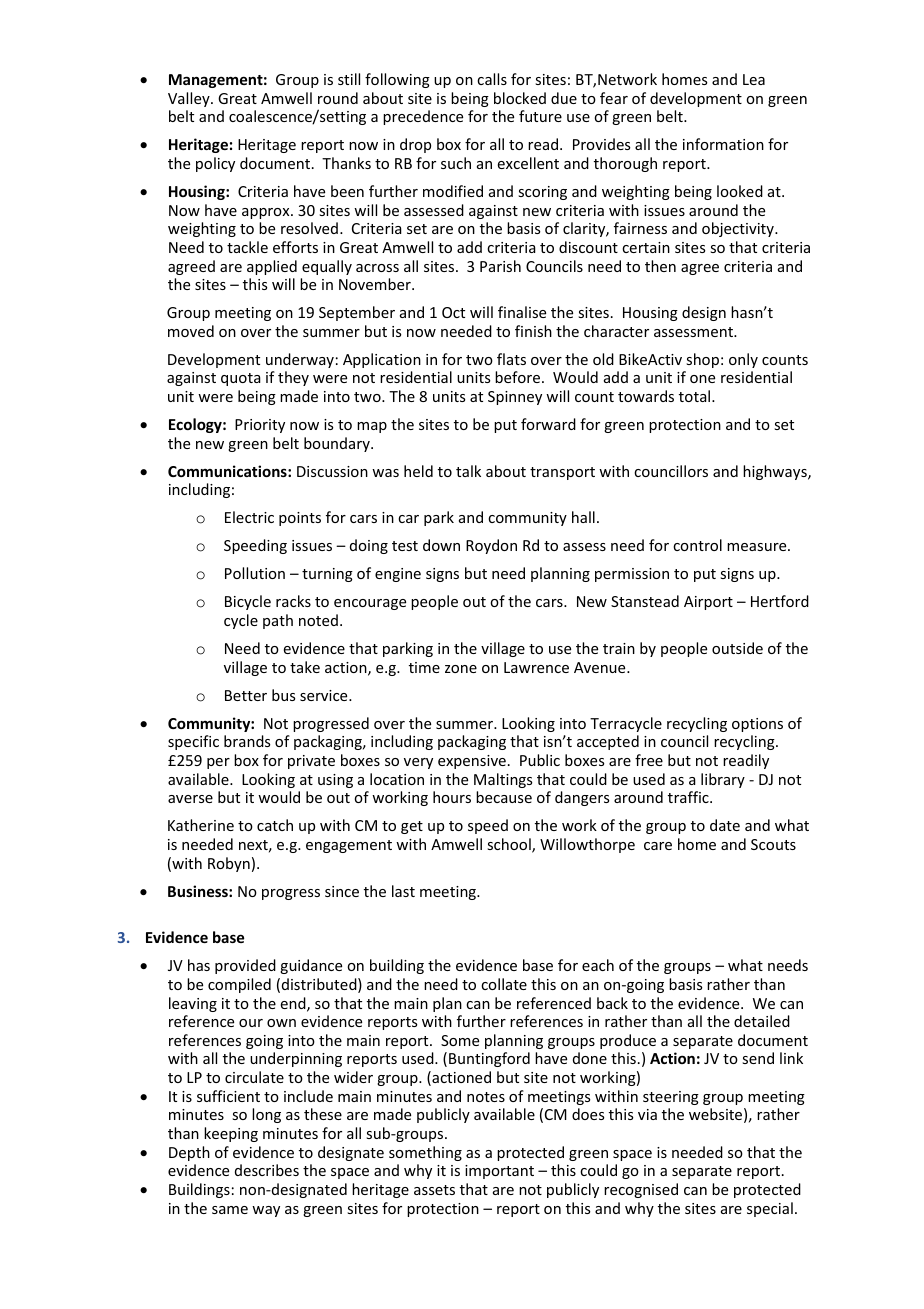  Describe the element at coordinates (215, 164) in the document. I see `policy` at that location.
